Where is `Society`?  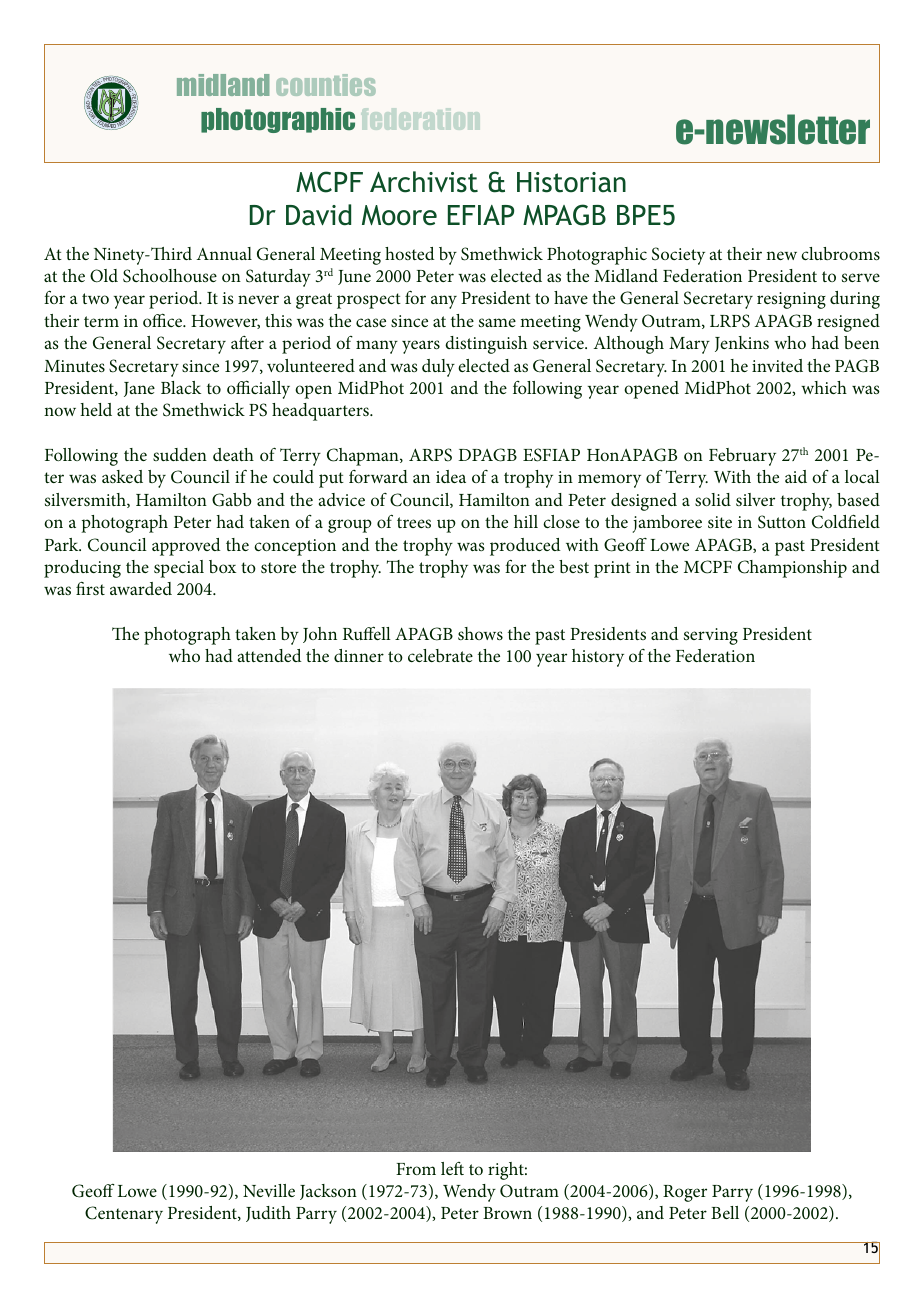
Society is located at coordinates (678, 256).
